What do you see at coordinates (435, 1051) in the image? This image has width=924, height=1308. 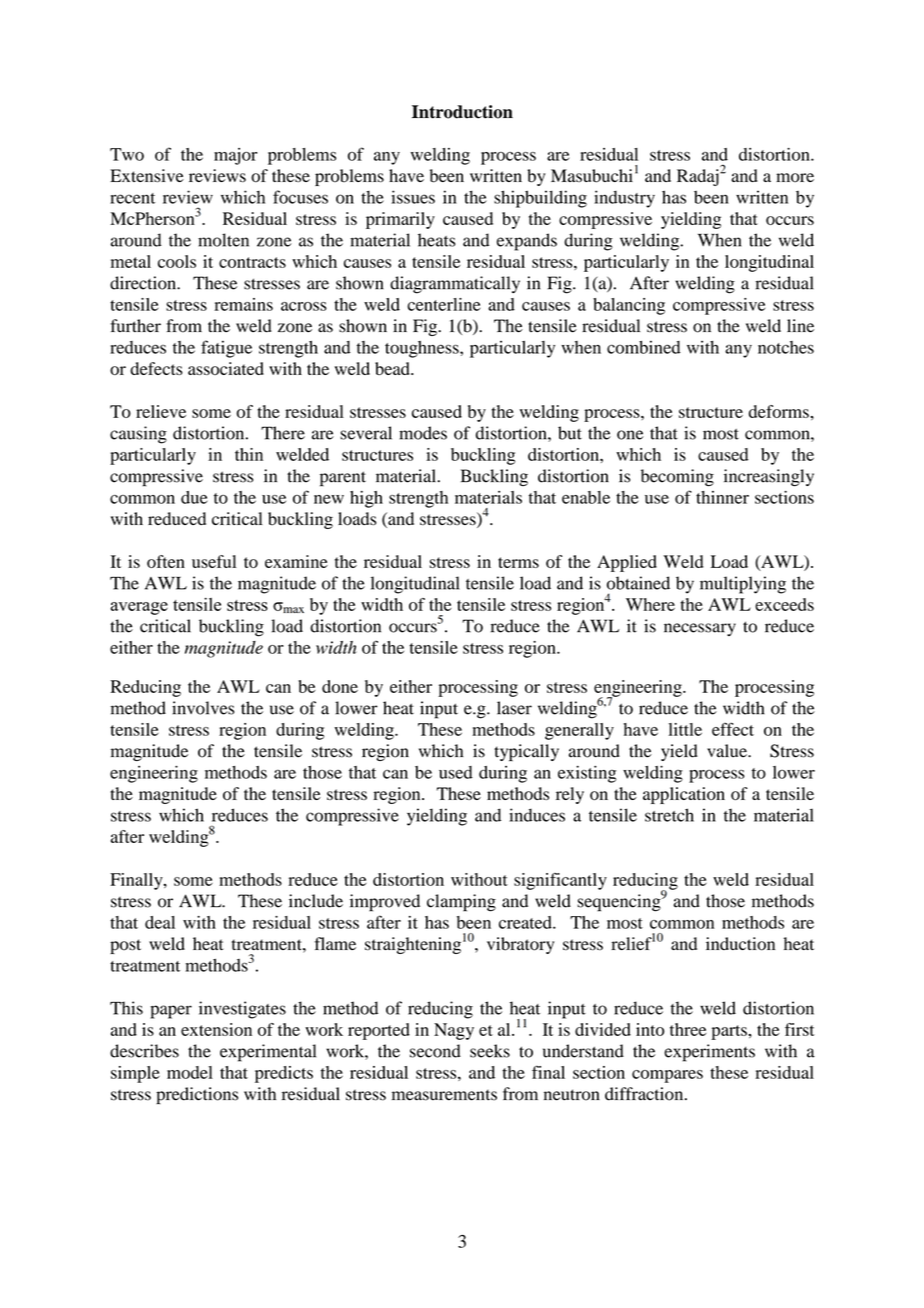 I see `second` at bounding box center [435, 1051].
